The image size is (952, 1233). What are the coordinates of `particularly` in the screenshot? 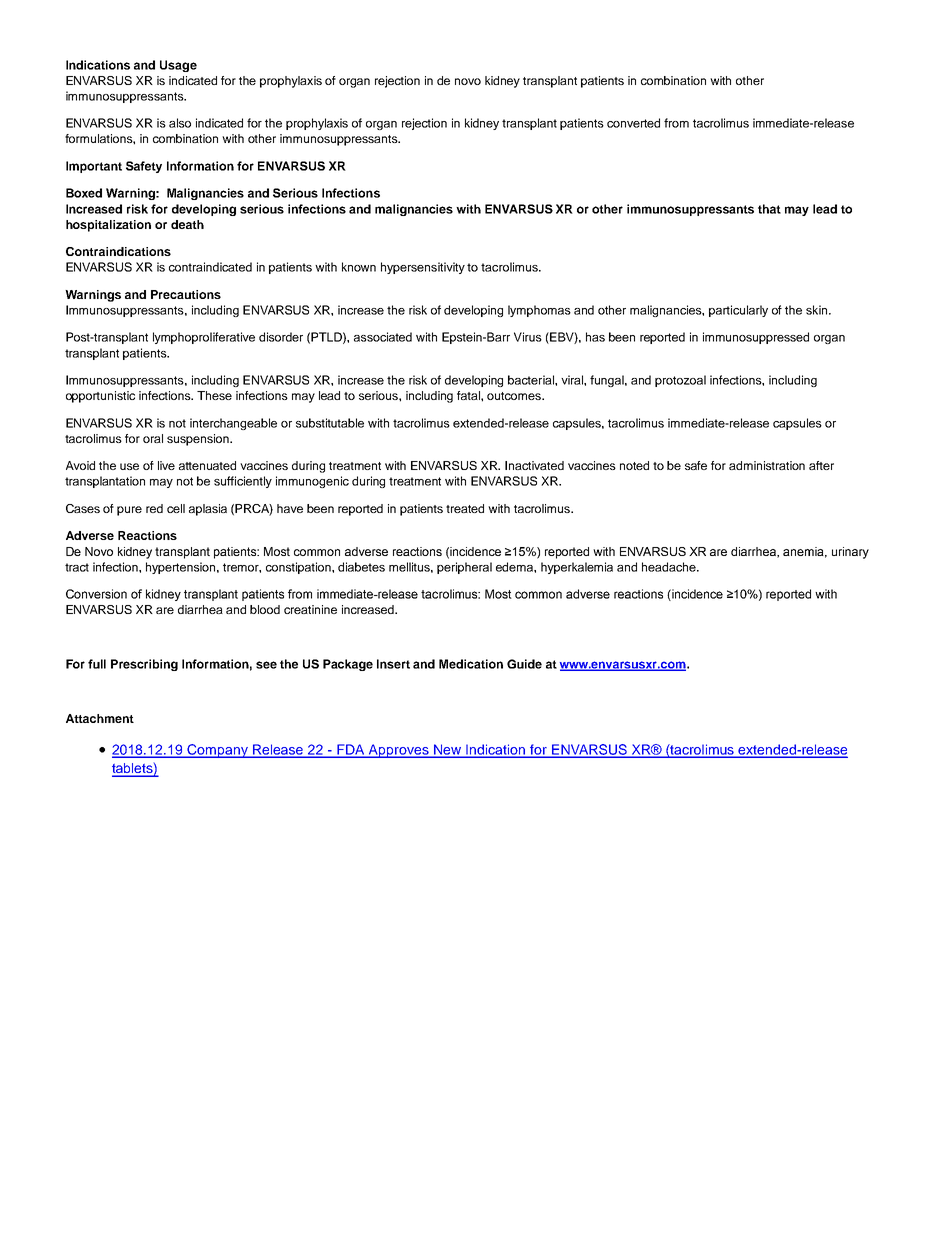 It's located at (738, 311).
